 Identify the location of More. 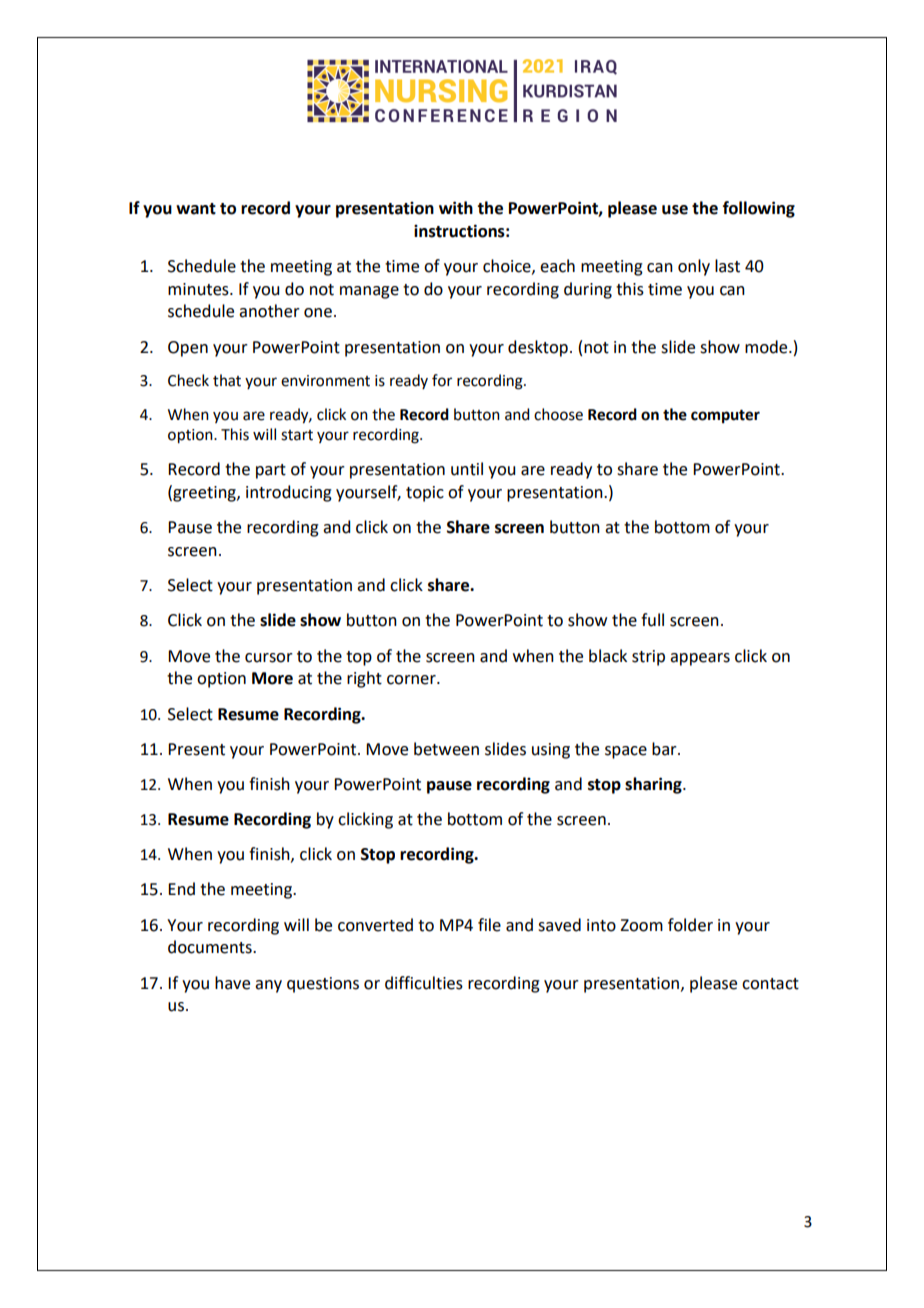
(272, 678).
